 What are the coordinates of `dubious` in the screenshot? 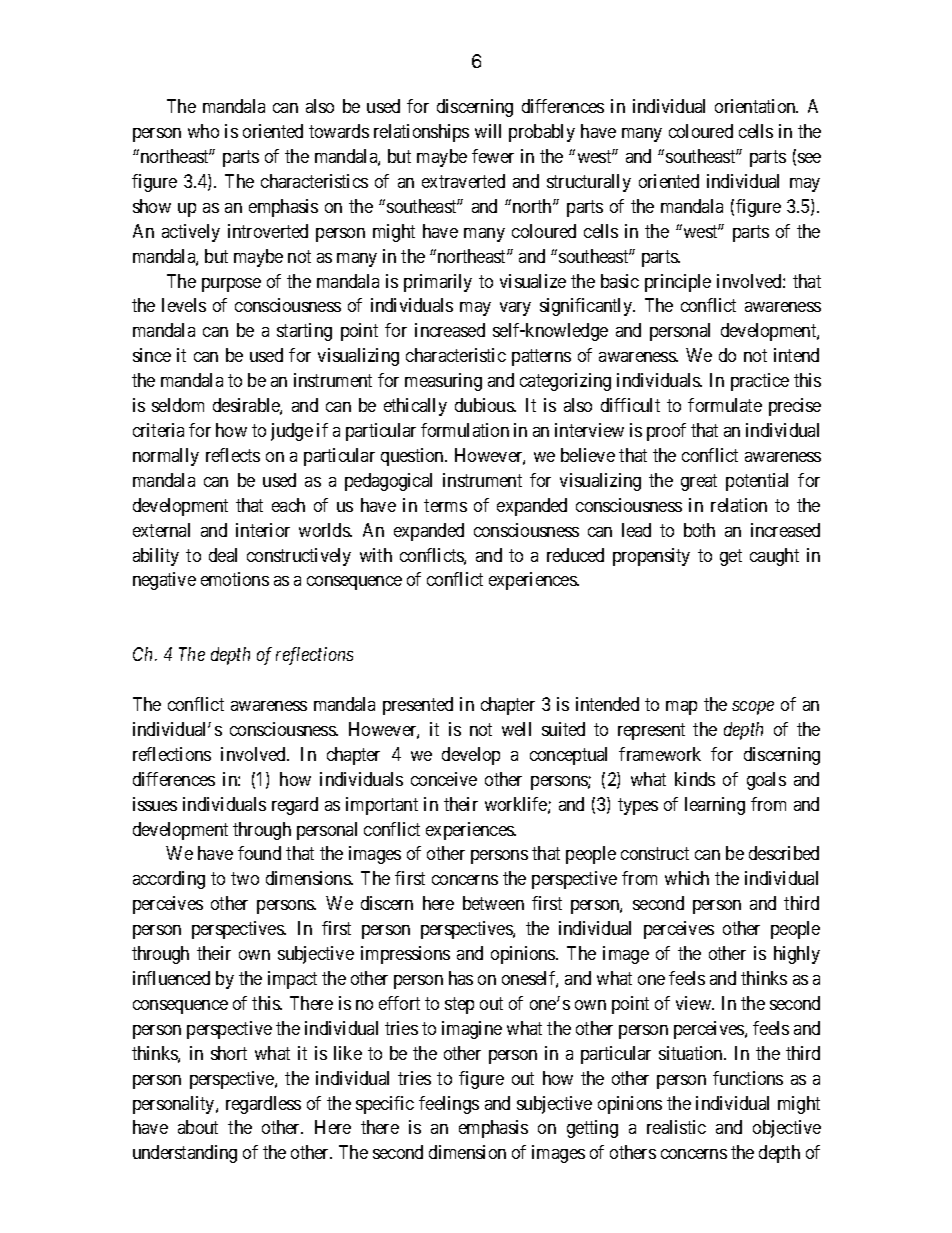 It's located at (485, 405).
